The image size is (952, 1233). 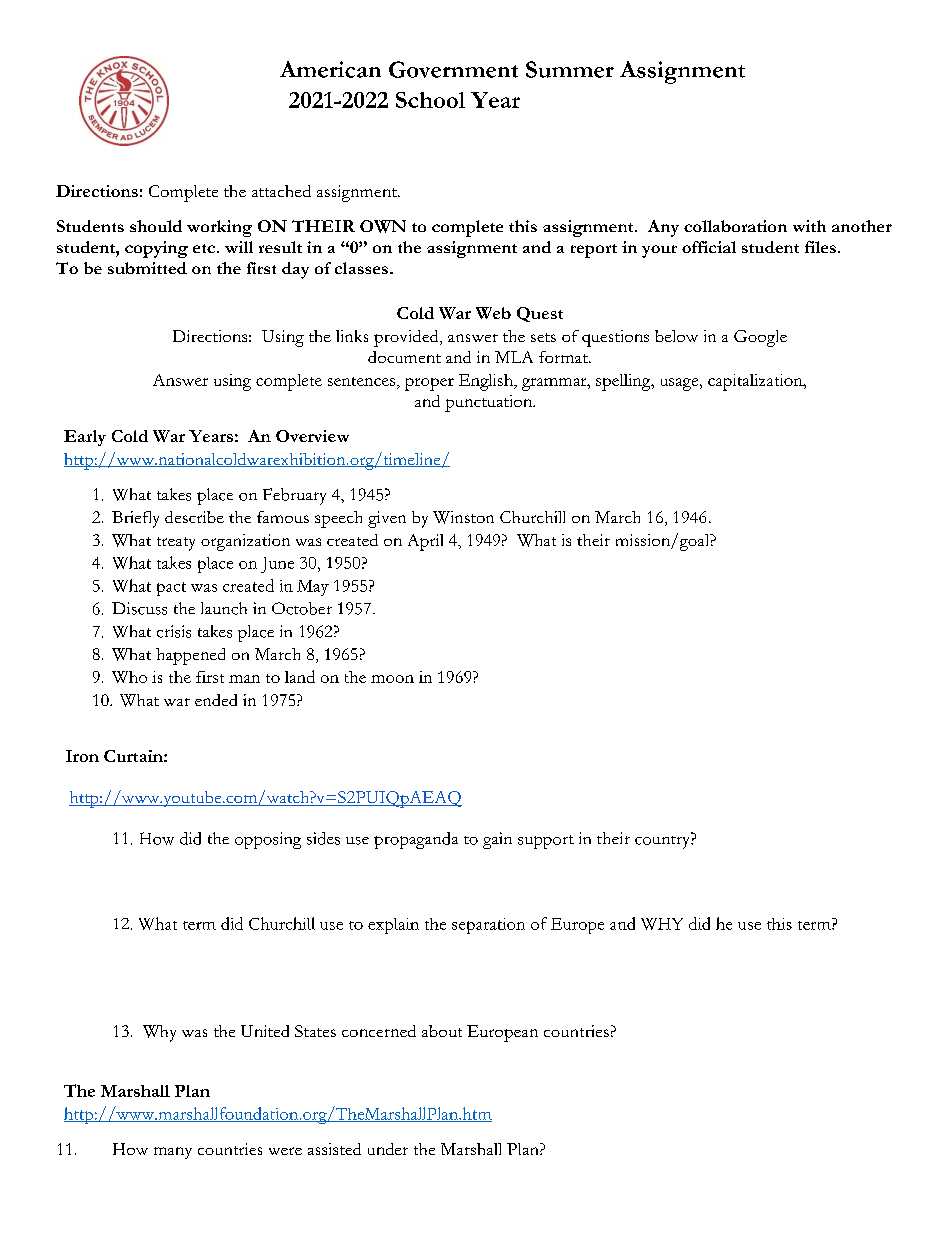 What do you see at coordinates (489, 403) in the document?
I see `punctuation` at bounding box center [489, 403].
